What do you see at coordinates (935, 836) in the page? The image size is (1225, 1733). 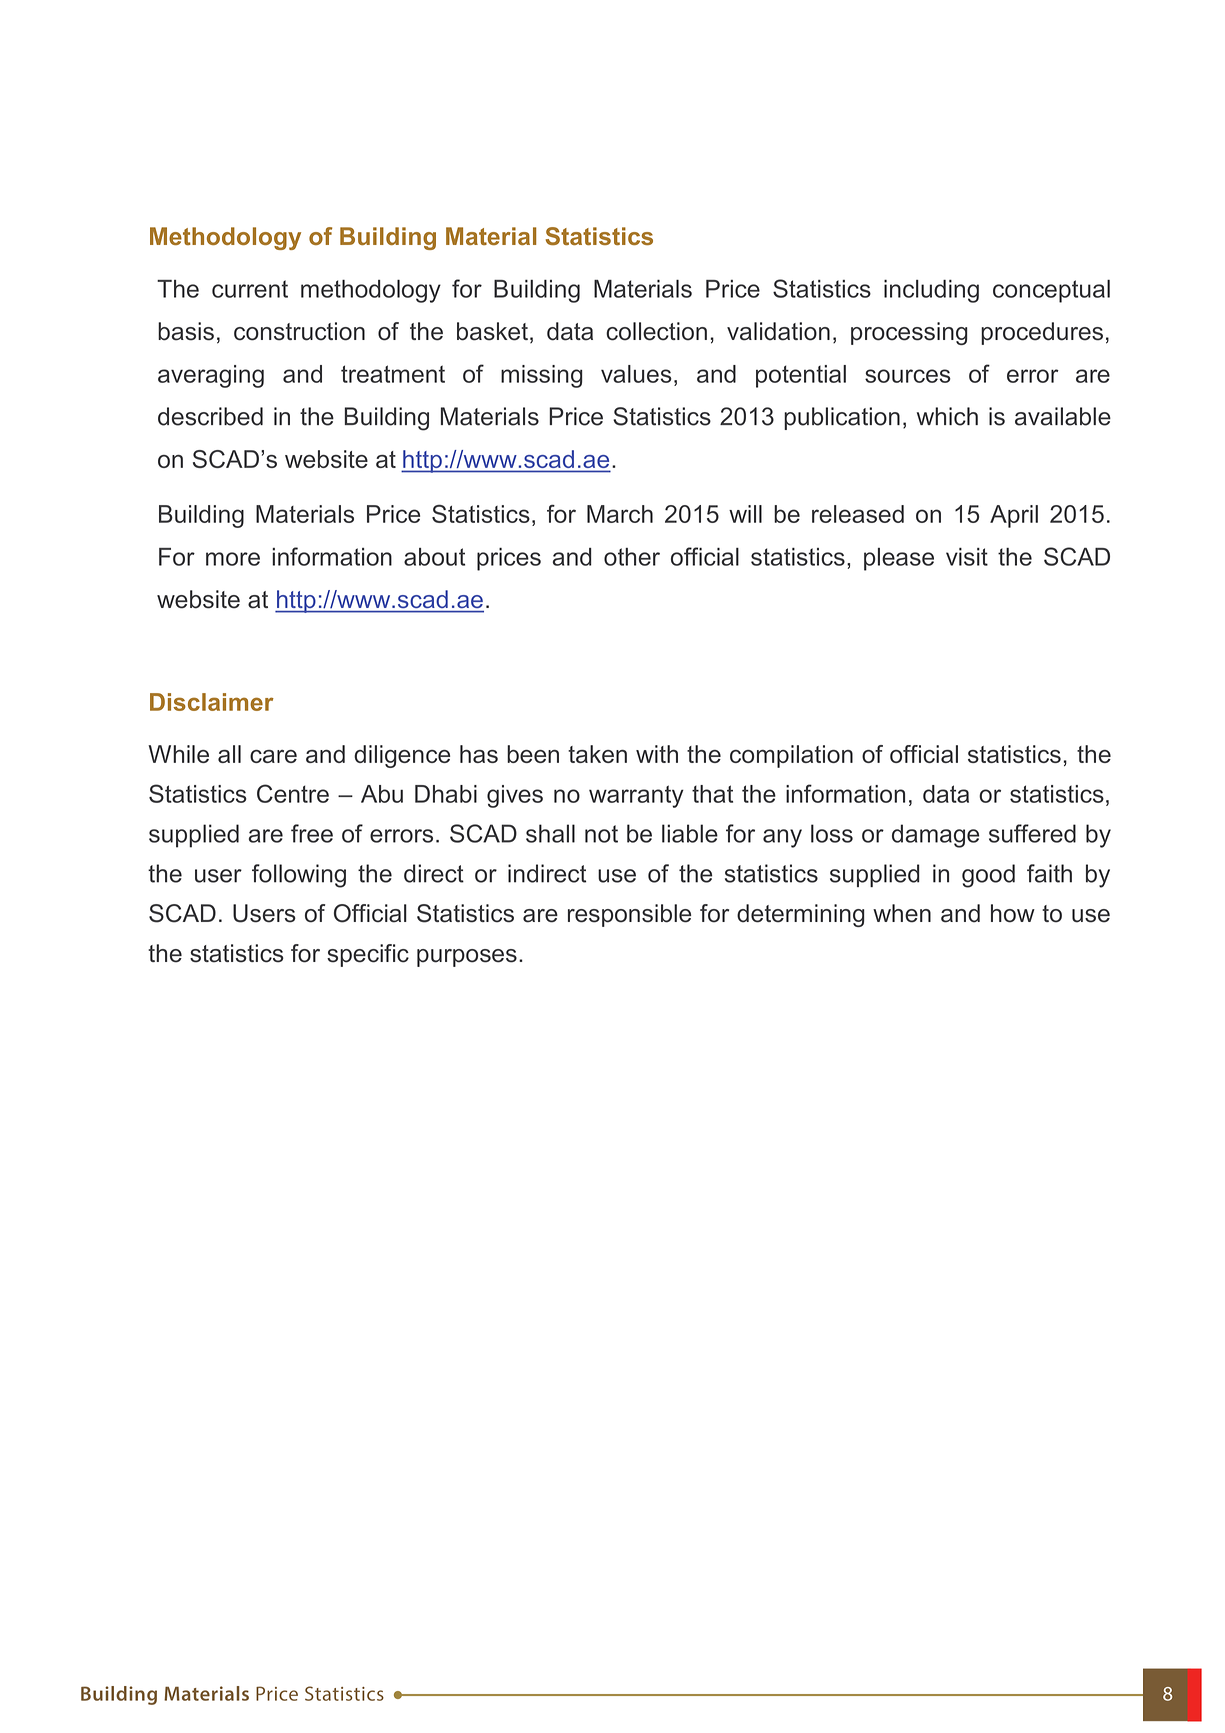 I see `damage` at bounding box center [935, 836].
